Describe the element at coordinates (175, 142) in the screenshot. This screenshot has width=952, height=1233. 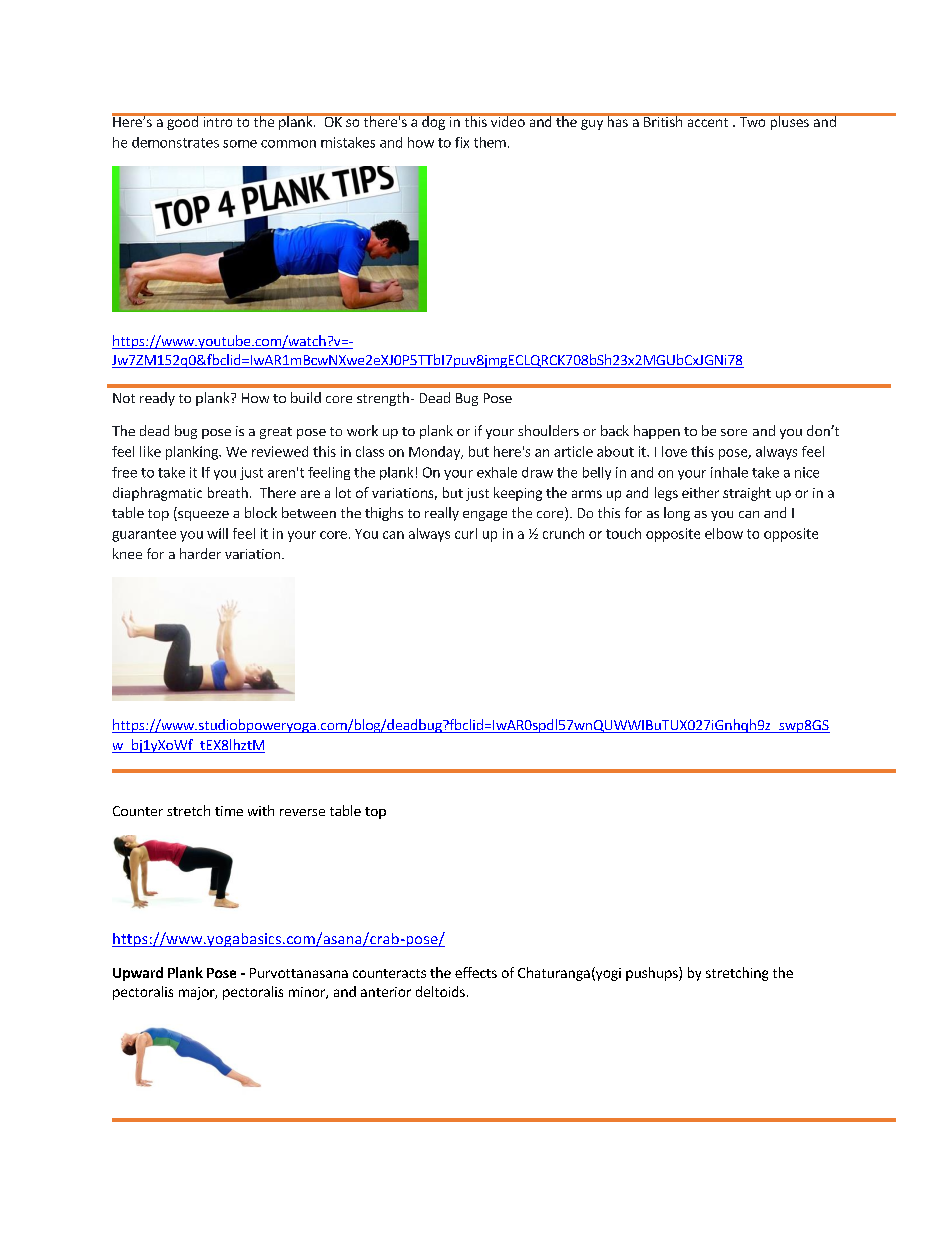
I see `demonstrates` at that location.
